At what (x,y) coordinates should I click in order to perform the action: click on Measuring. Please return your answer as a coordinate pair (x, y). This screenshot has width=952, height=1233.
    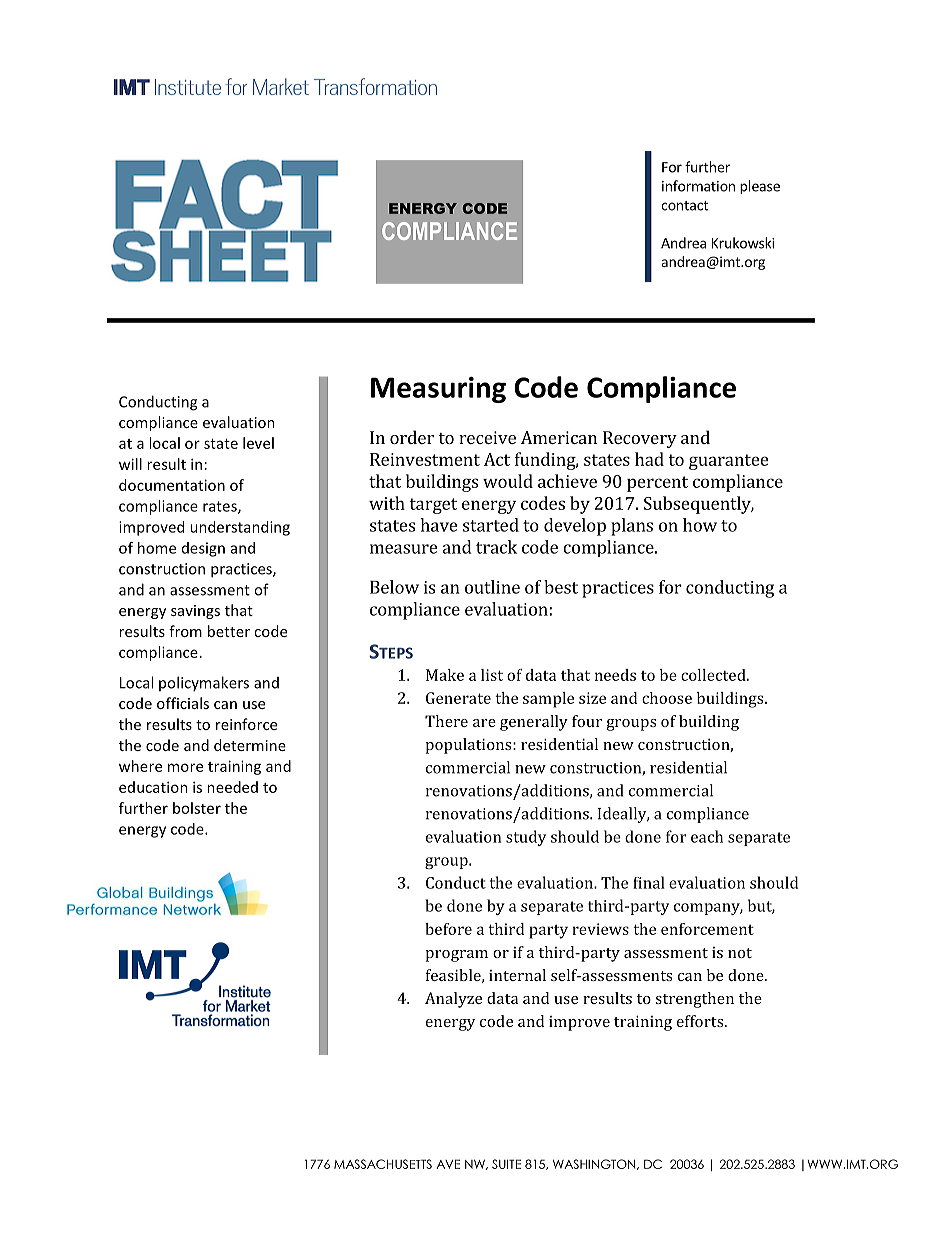
    Looking at the image, I should click on (438, 390).
